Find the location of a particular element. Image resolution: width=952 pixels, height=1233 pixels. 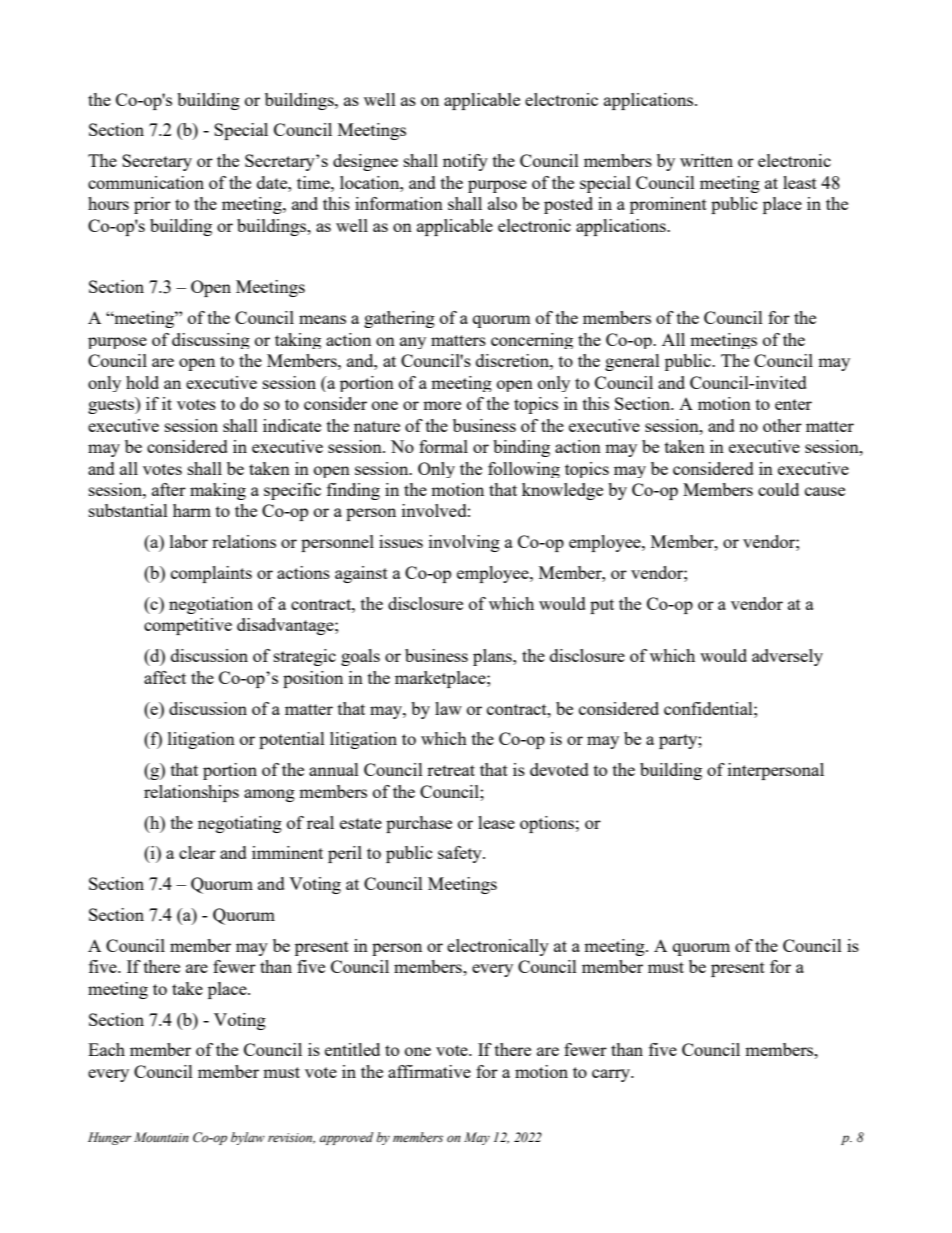

carry is located at coordinates (612, 1075).
